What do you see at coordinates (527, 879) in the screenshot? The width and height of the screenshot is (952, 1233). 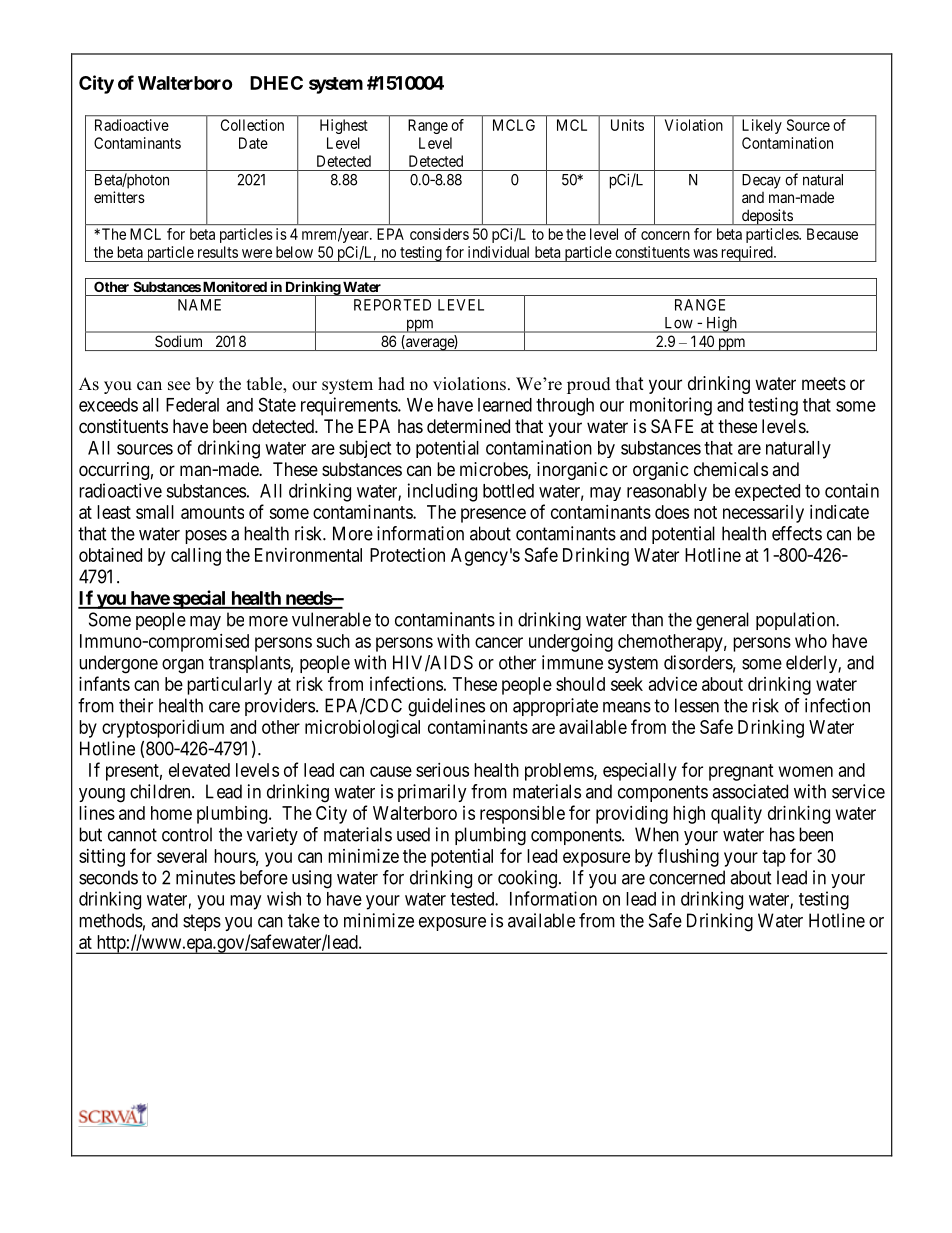 I see `cooking` at bounding box center [527, 879].
